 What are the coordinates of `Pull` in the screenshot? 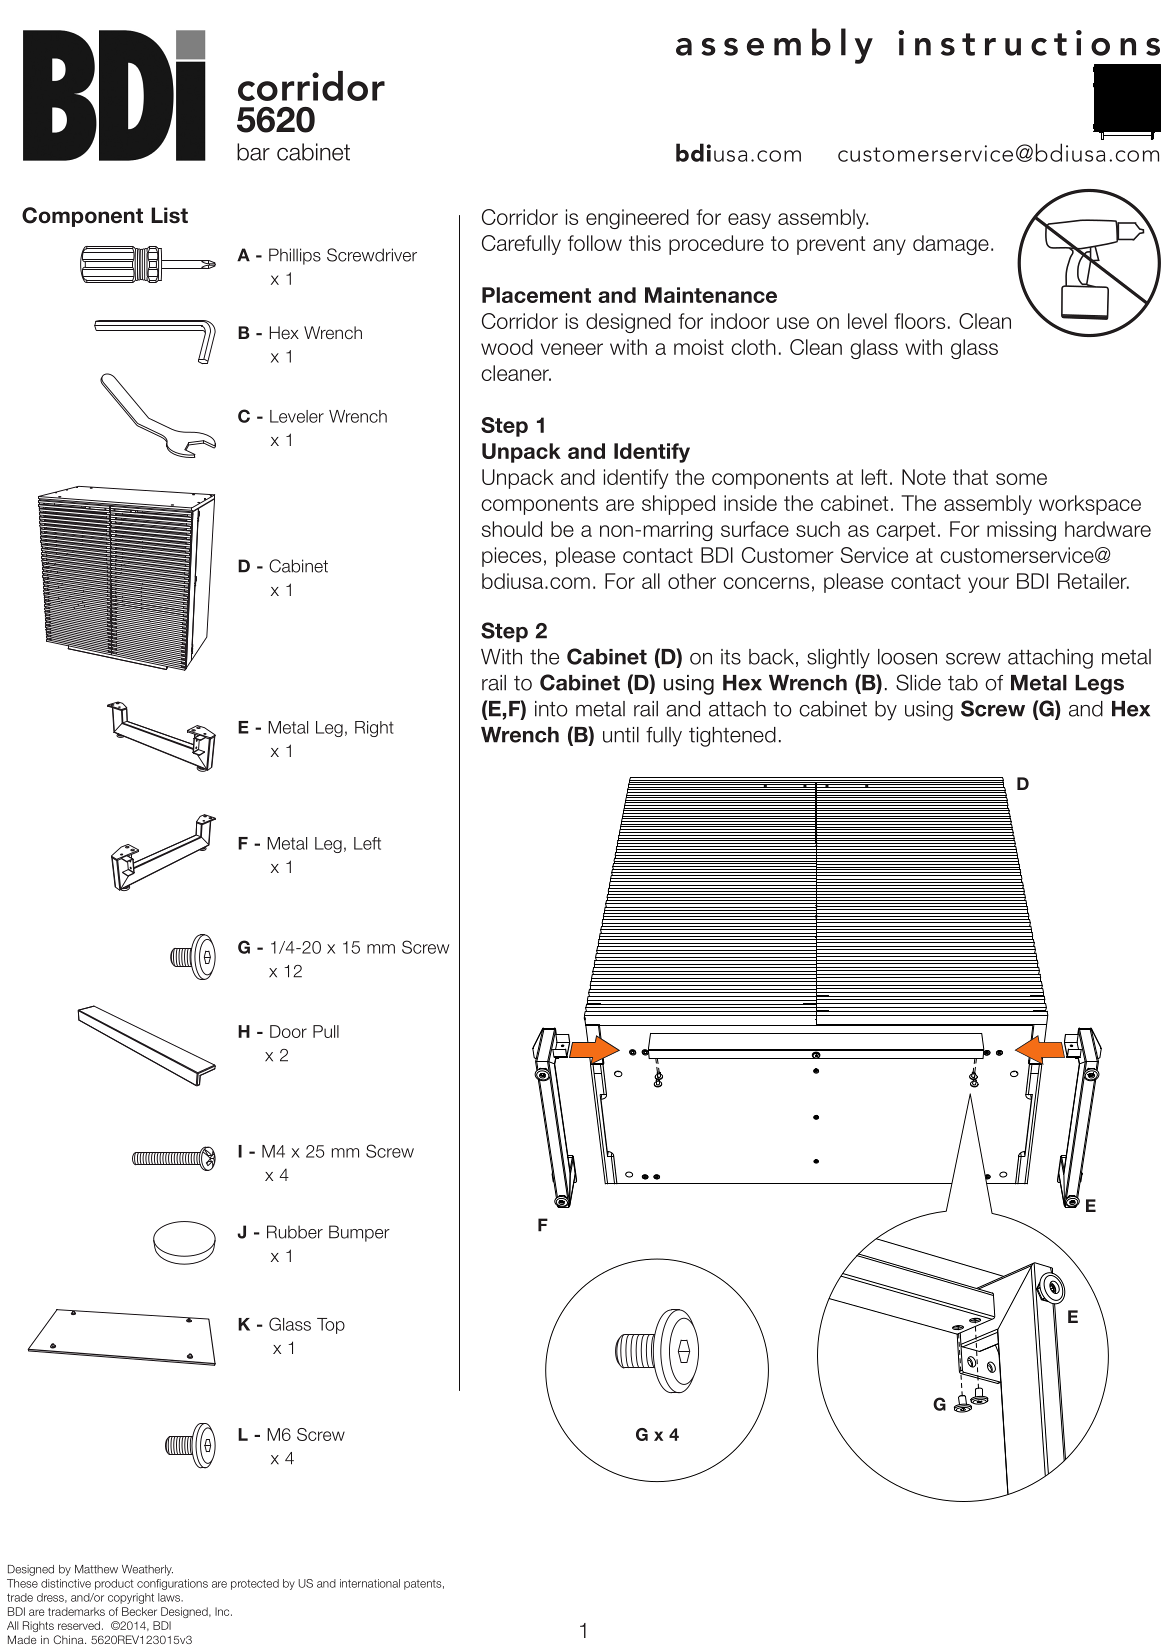 It's located at (326, 1031).
